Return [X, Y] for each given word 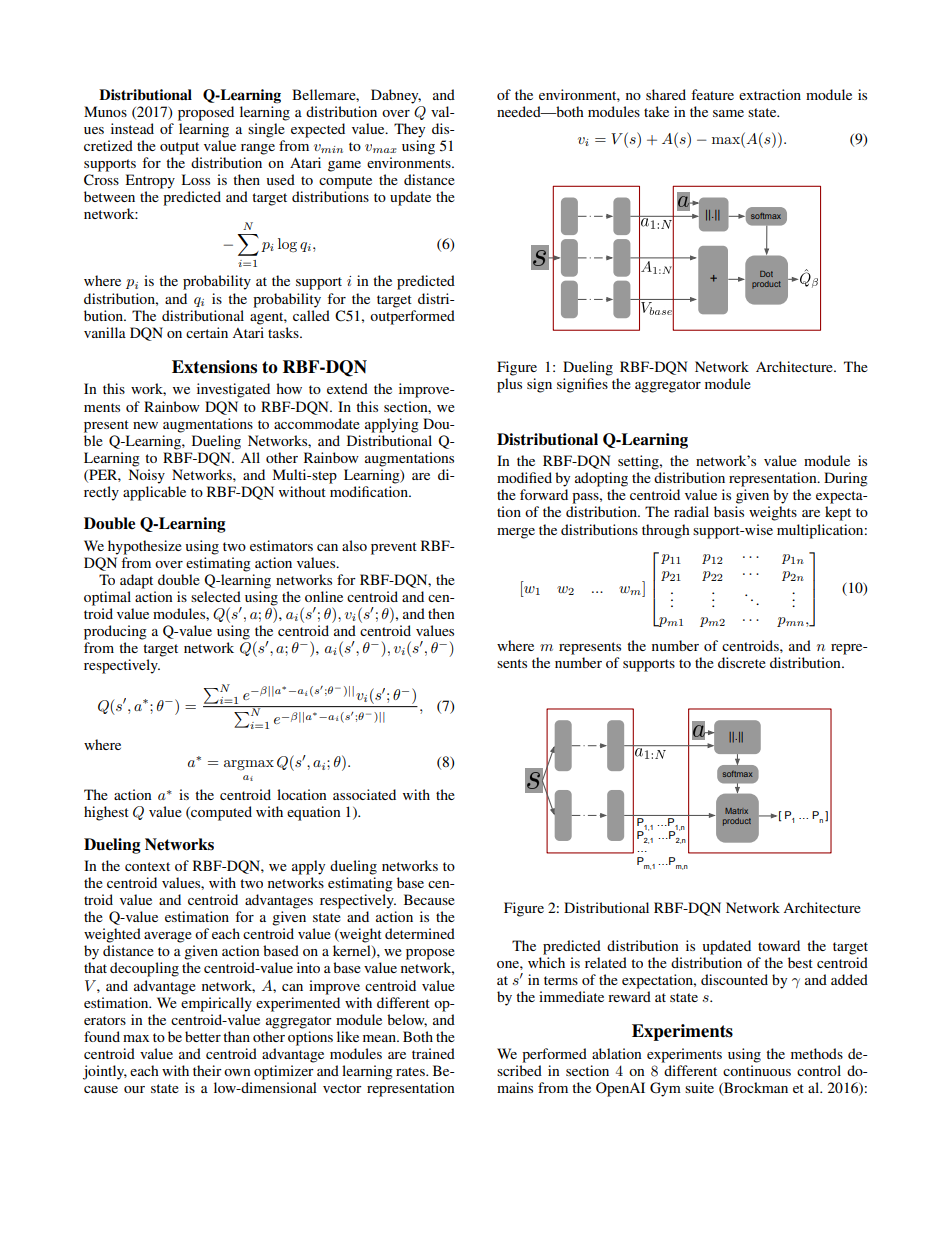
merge [516, 533]
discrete [742, 662]
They [409, 130]
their [207, 1070]
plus [509, 385]
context [147, 866]
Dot [766, 274]
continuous [757, 1070]
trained [433, 1053]
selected [216, 596]
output [179, 148]
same [728, 113]
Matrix [736, 811]
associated [364, 794]
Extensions [214, 367]
